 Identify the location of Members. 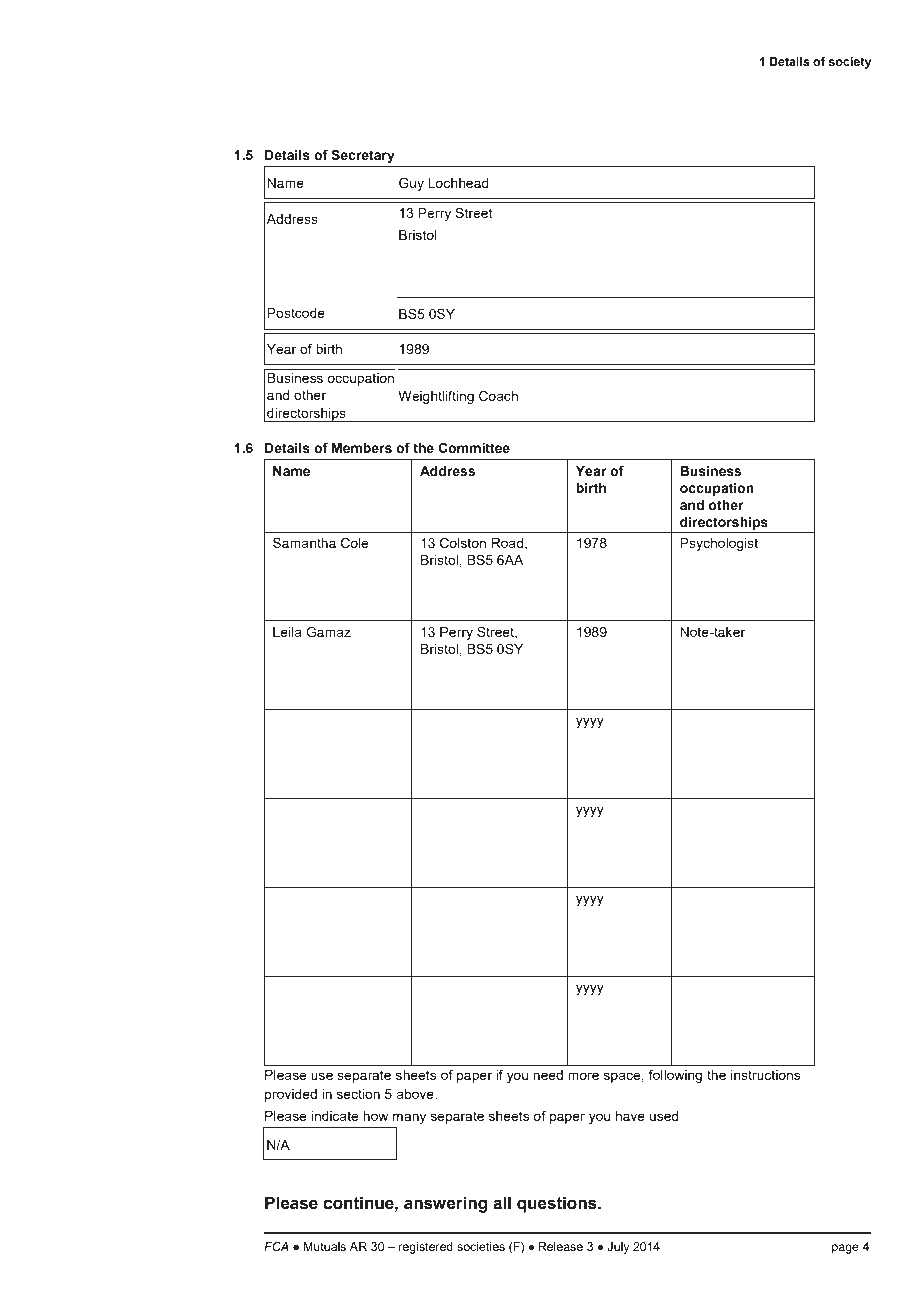
(362, 448).
